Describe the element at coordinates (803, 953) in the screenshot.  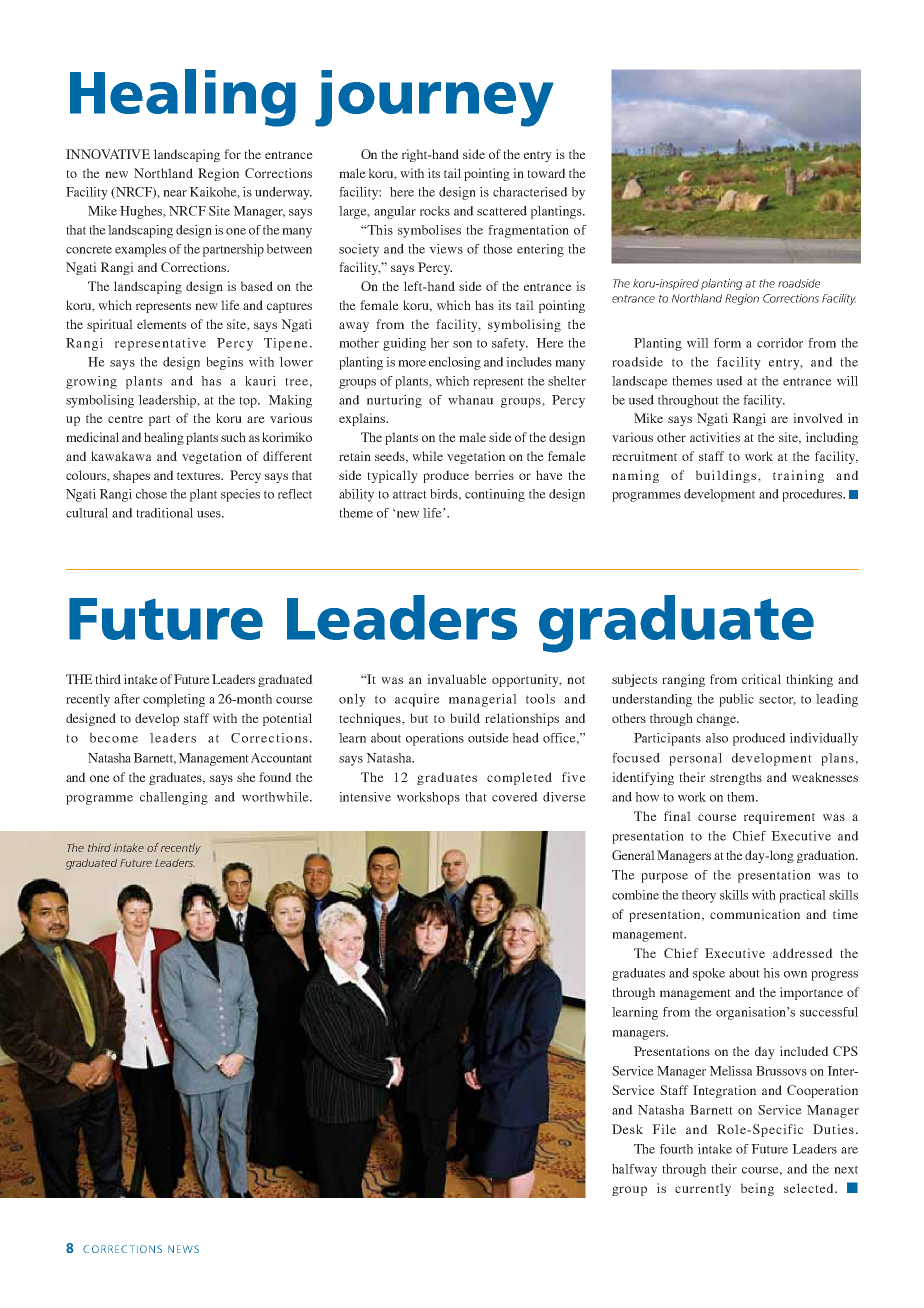
I see `addressed` at that location.
